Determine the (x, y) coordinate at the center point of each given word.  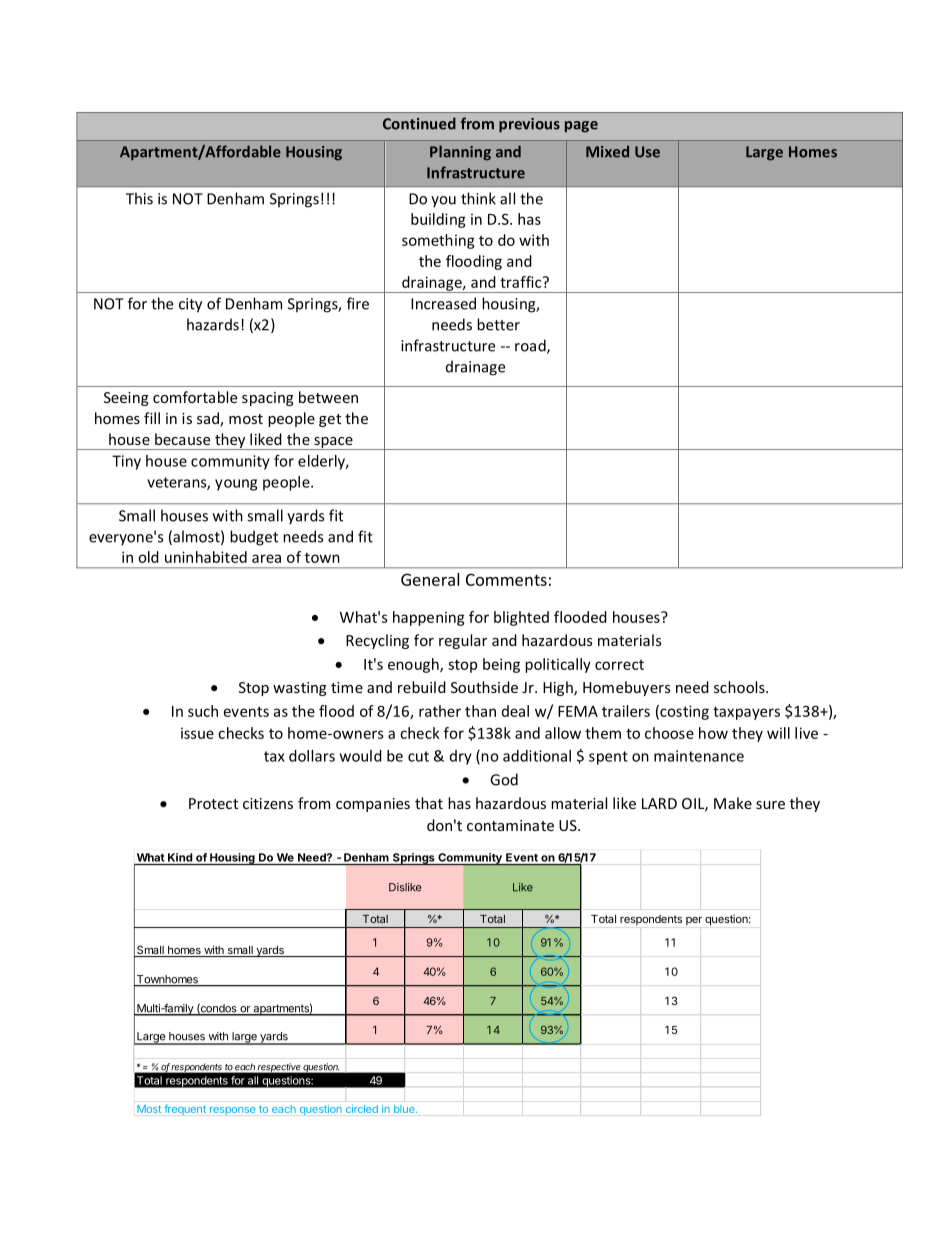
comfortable (195, 397)
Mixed (607, 151)
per (694, 921)
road (531, 346)
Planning (460, 152)
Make (733, 803)
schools (740, 687)
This (139, 198)
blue (405, 1109)
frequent (185, 1109)
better (498, 324)
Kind (180, 857)
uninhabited (206, 557)
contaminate (510, 825)
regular (463, 641)
